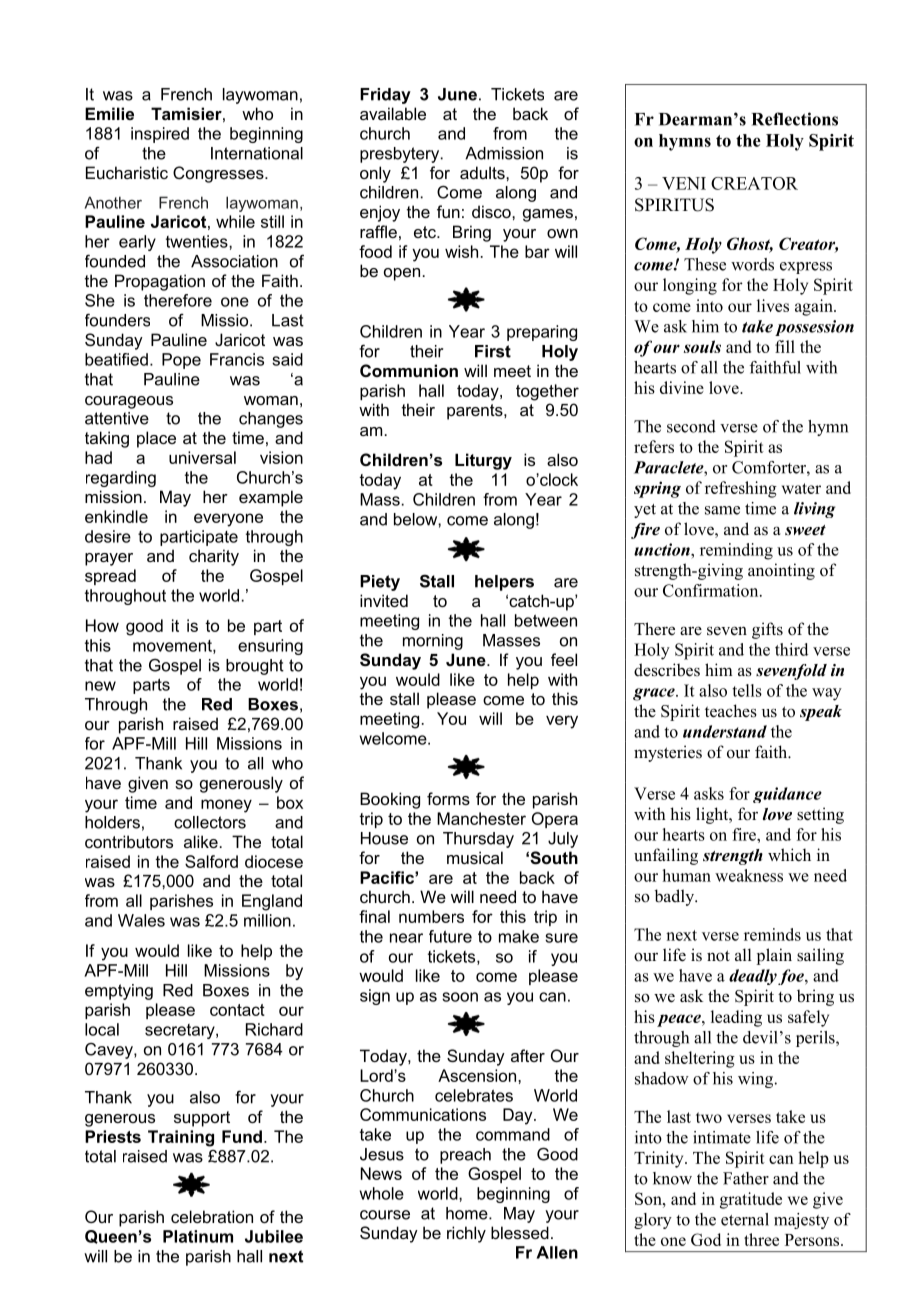 This document has height=1308, width=924. What do you see at coordinates (476, 412) in the document?
I see `parents` at bounding box center [476, 412].
